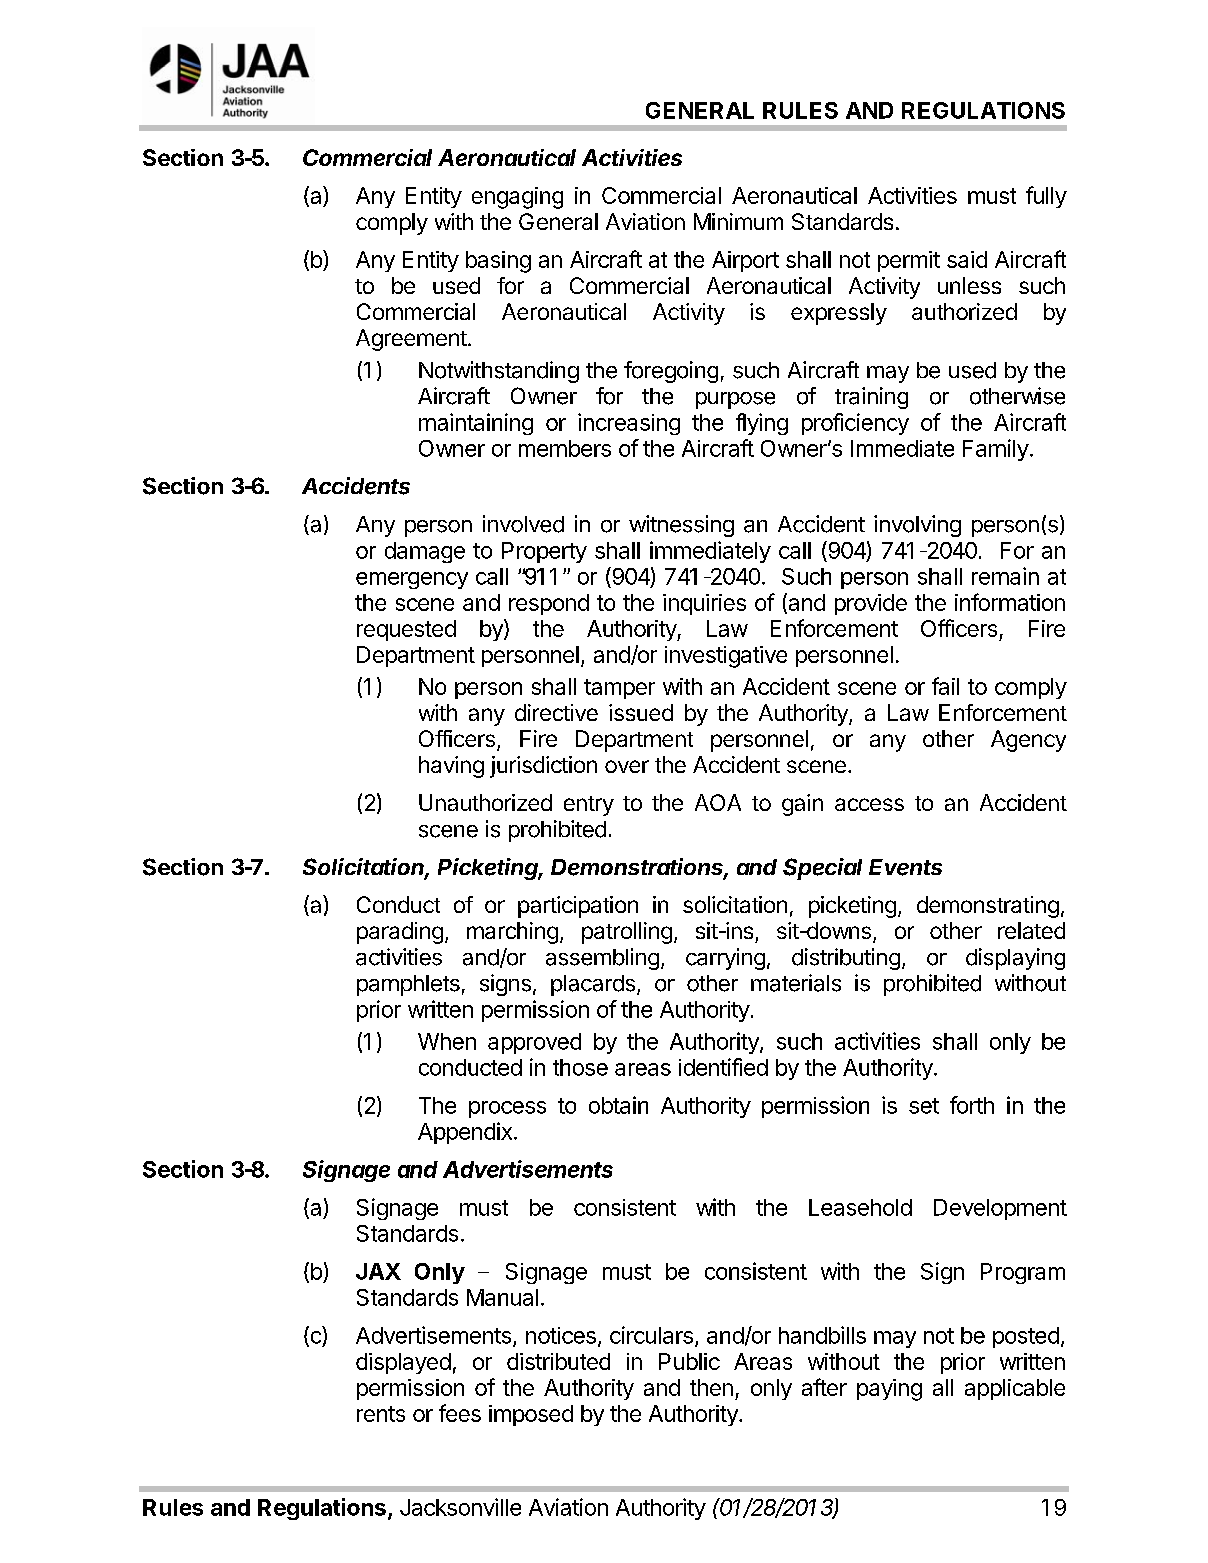  What do you see at coordinates (967, 259) in the document?
I see `said` at bounding box center [967, 259].
